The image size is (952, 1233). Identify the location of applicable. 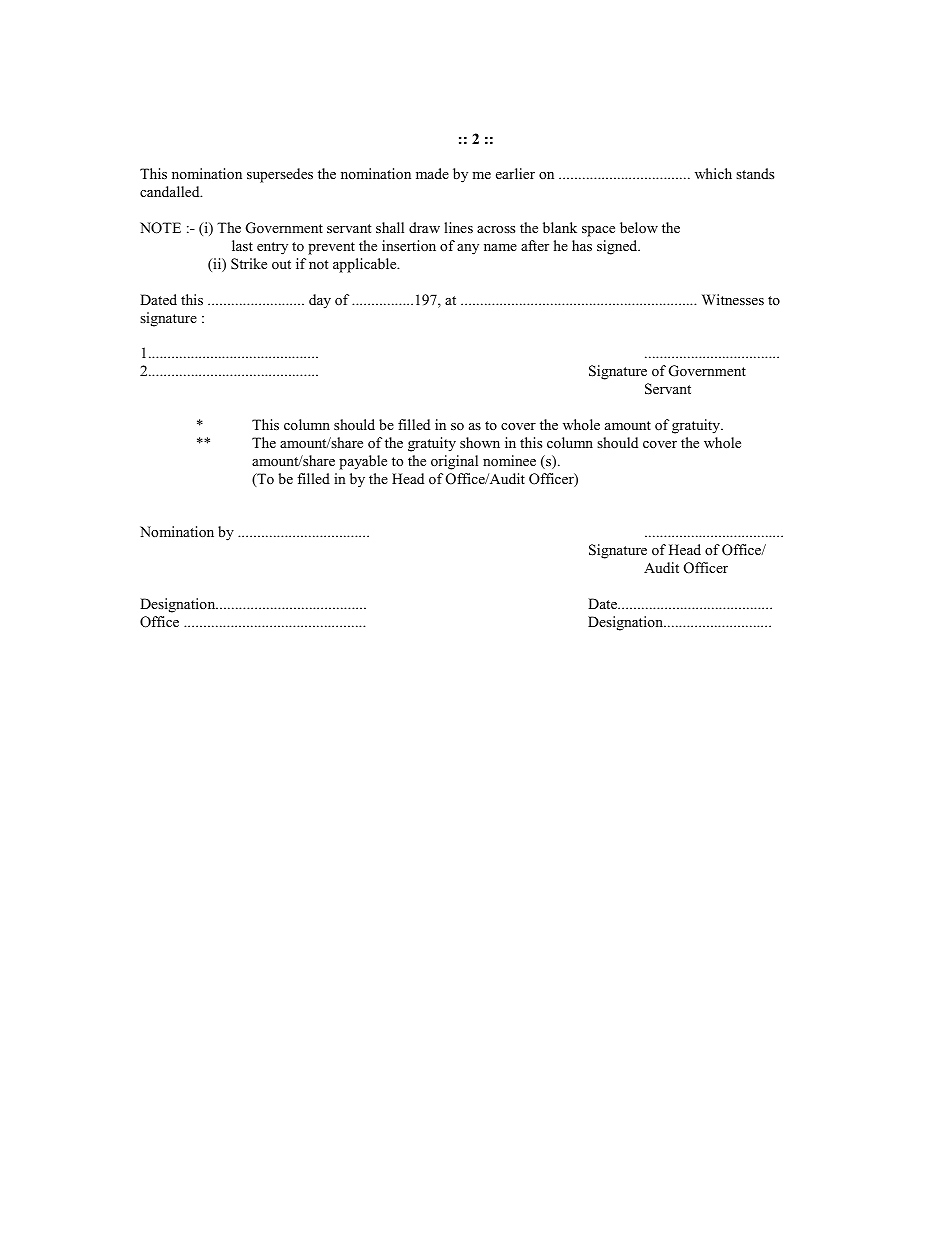
(366, 265).
